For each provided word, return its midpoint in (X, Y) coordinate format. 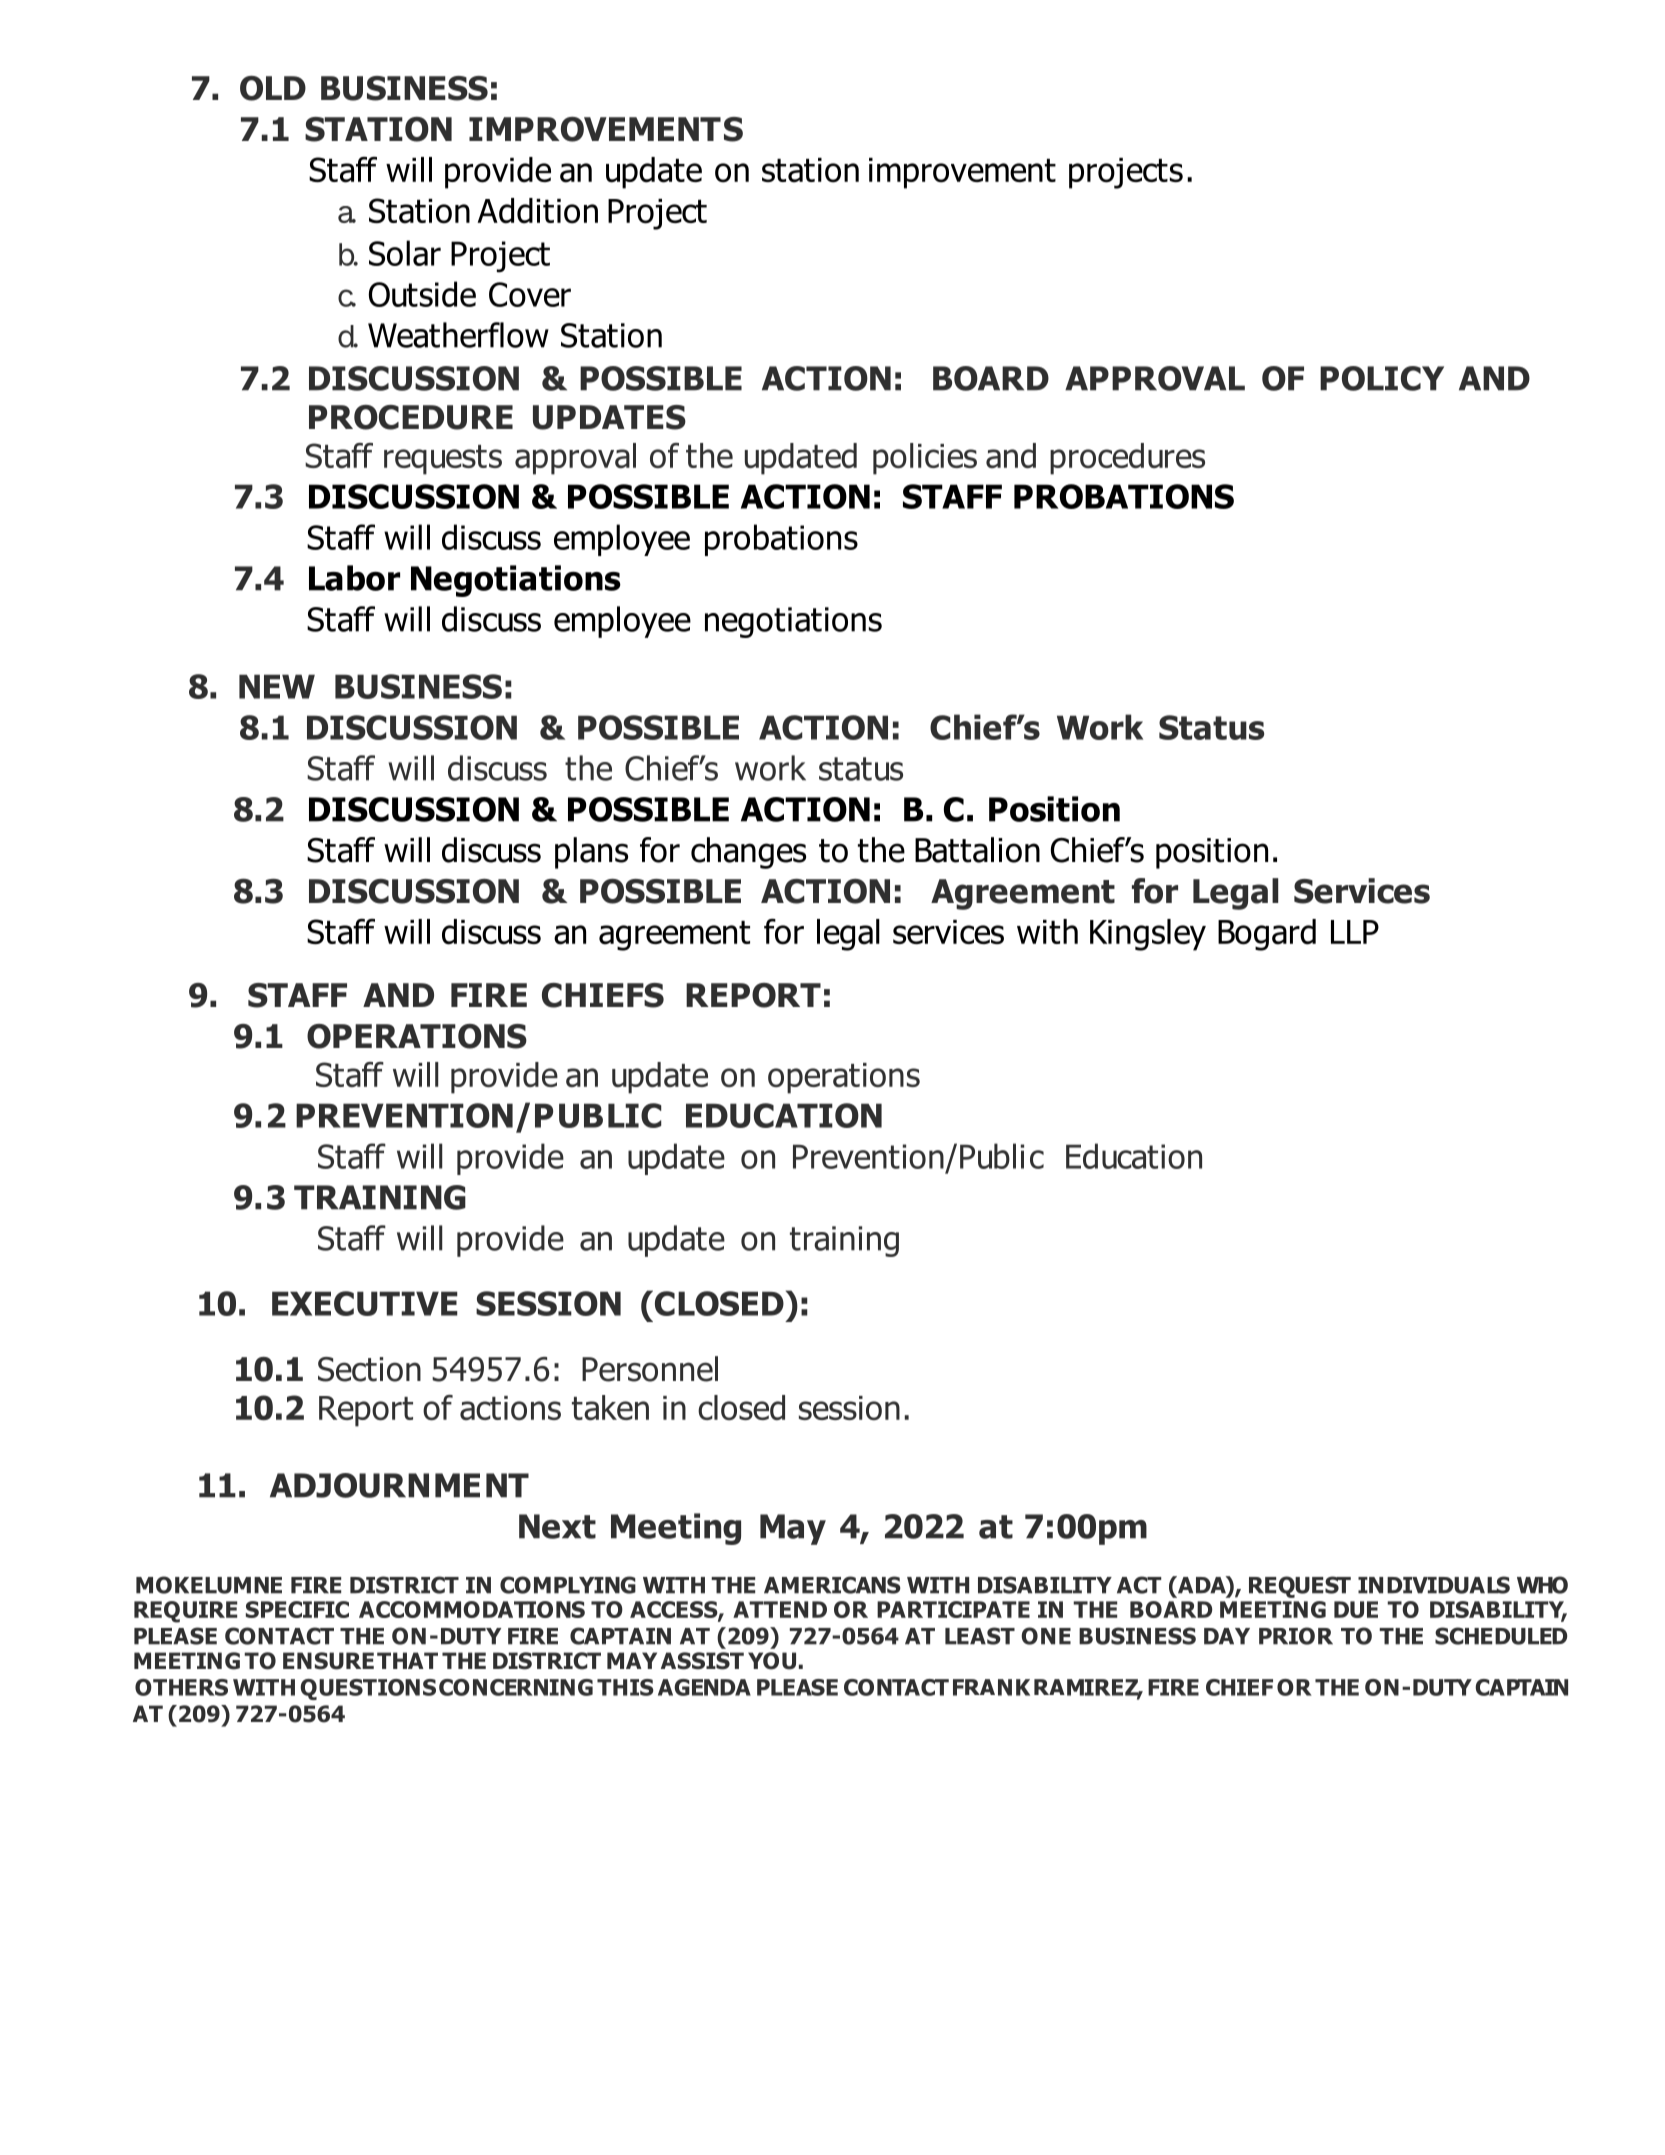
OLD (273, 88)
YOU (772, 1661)
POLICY (1382, 378)
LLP (1355, 932)
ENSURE (328, 1661)
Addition (537, 211)
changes (748, 853)
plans (591, 853)
